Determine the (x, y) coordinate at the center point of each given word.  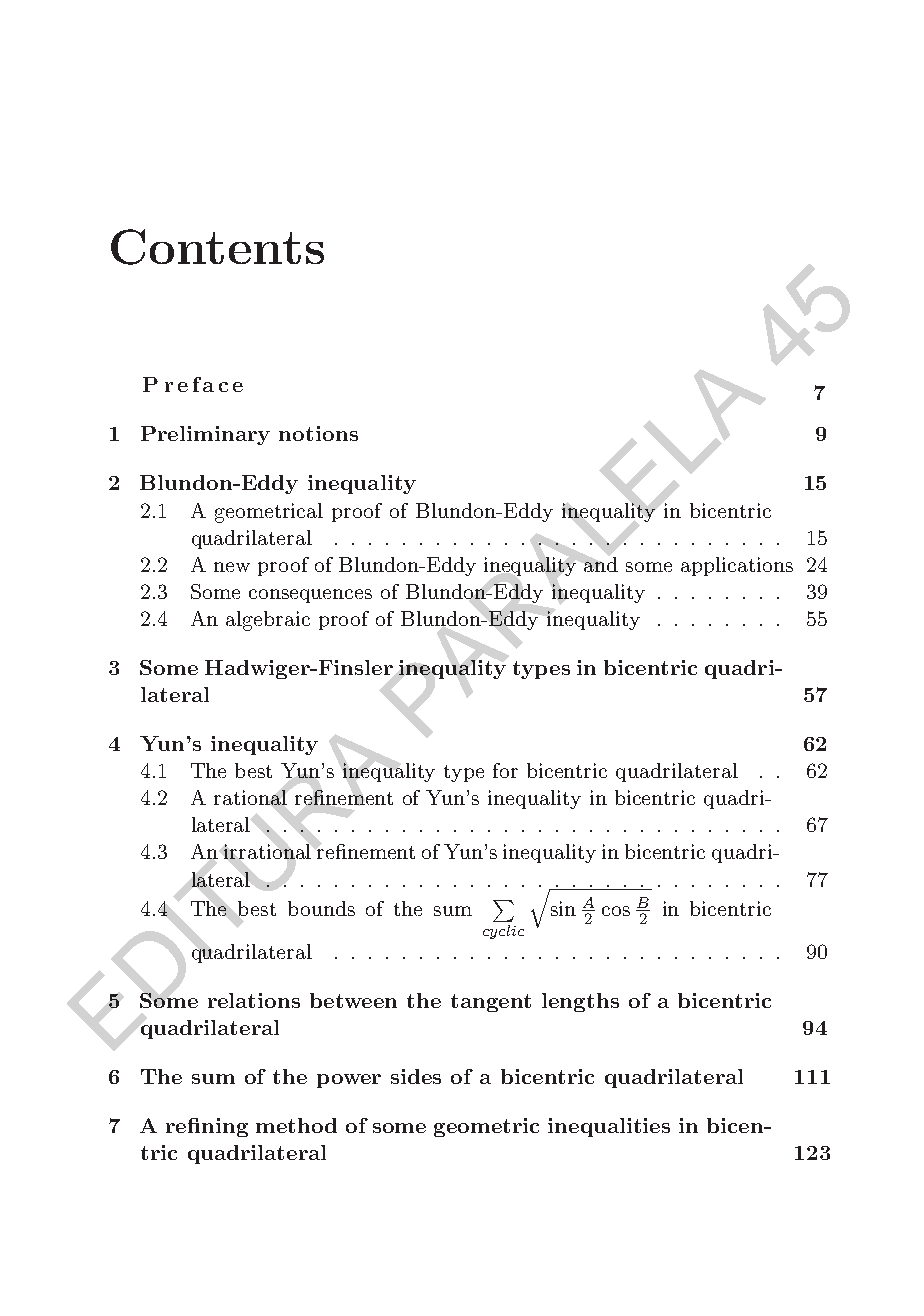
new (232, 567)
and (601, 564)
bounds (321, 908)
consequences (310, 596)
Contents (217, 247)
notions (318, 433)
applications (737, 566)
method (296, 1125)
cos (616, 911)
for (505, 770)
